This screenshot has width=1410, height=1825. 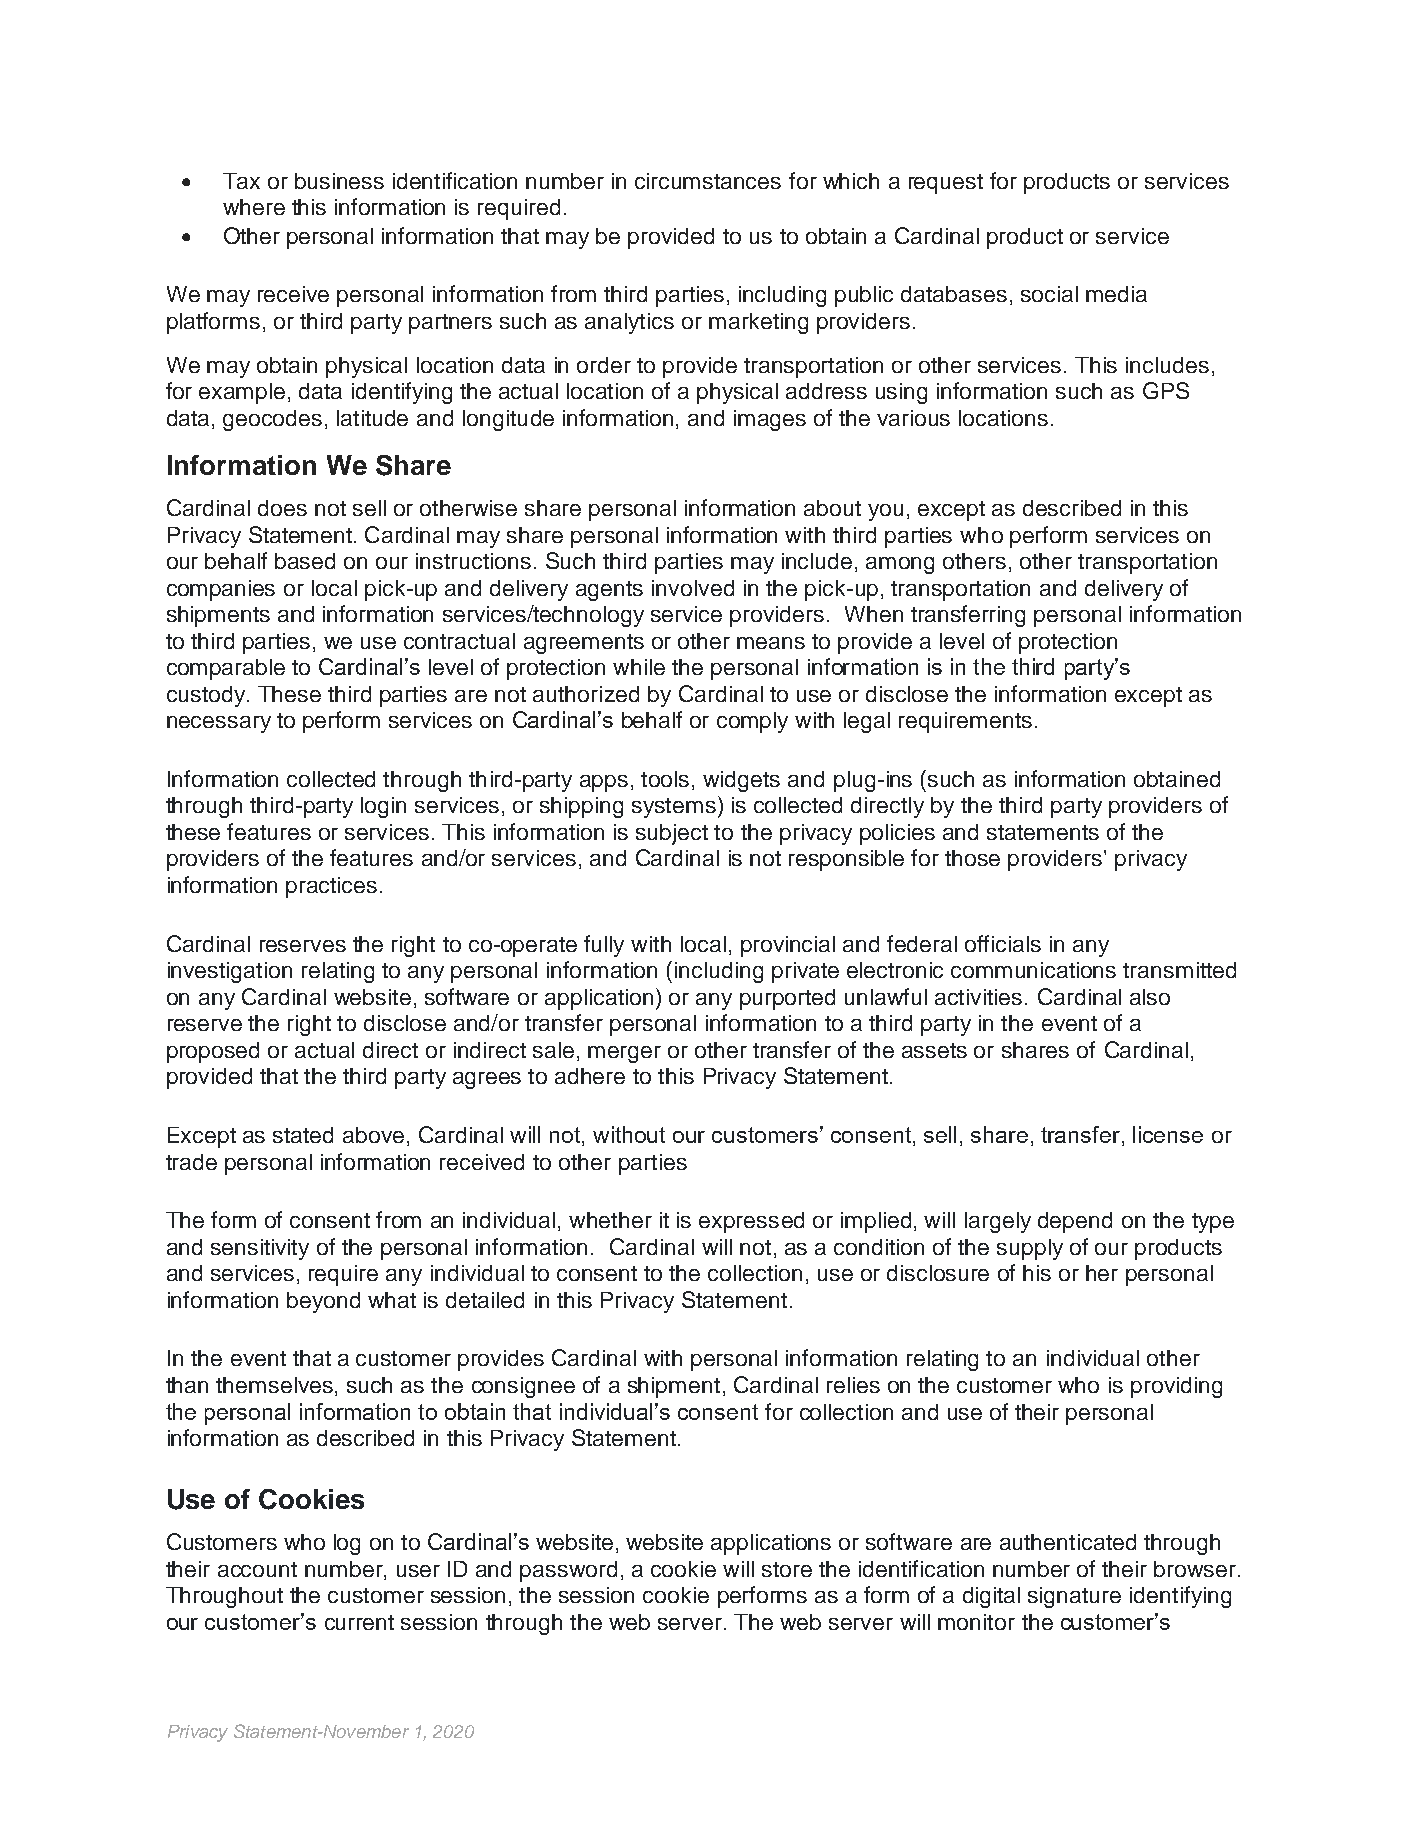 What do you see at coordinates (305, 561) in the screenshot?
I see `based` at bounding box center [305, 561].
